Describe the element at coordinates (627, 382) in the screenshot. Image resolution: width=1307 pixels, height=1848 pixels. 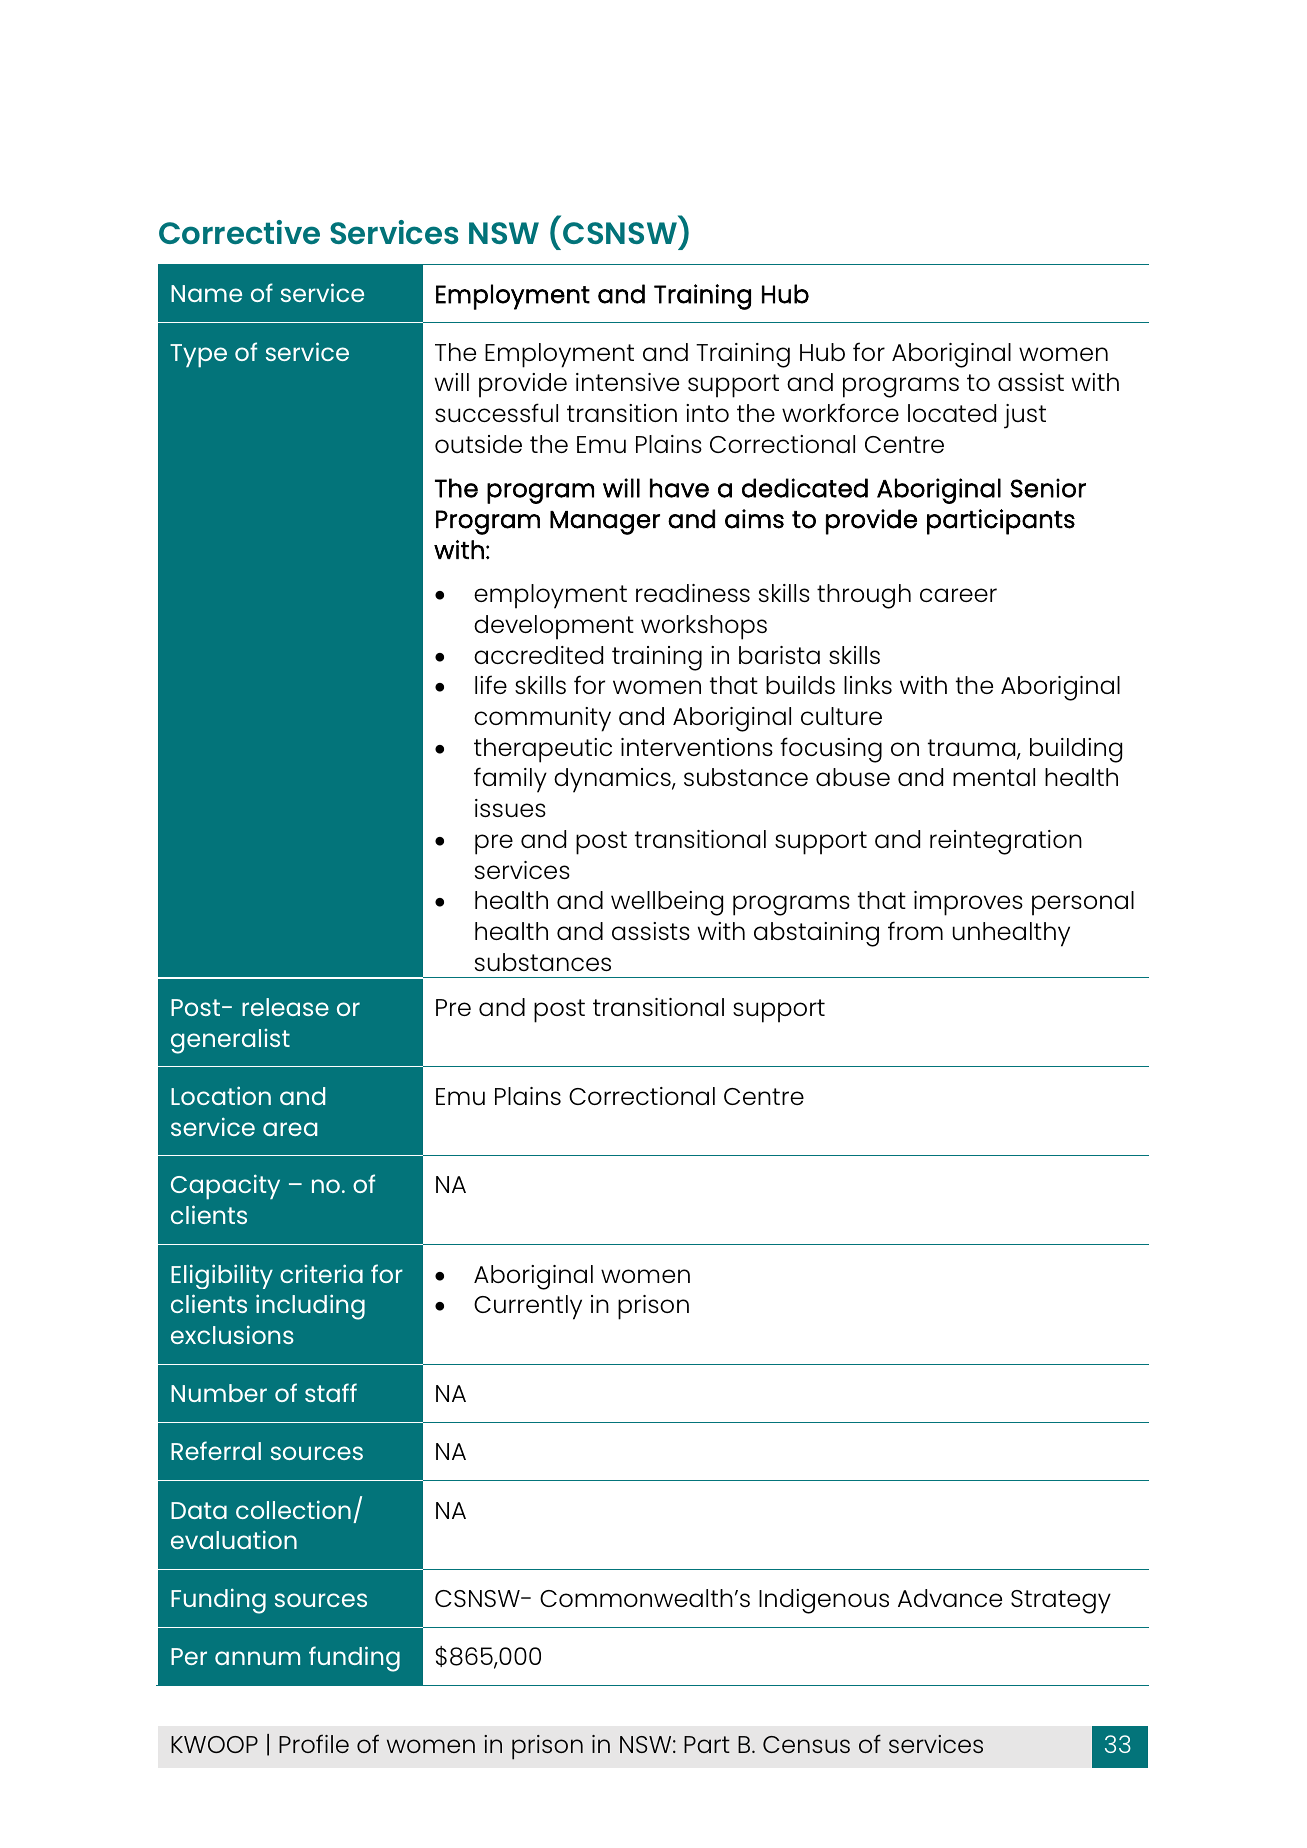
I see `intensive` at that location.
